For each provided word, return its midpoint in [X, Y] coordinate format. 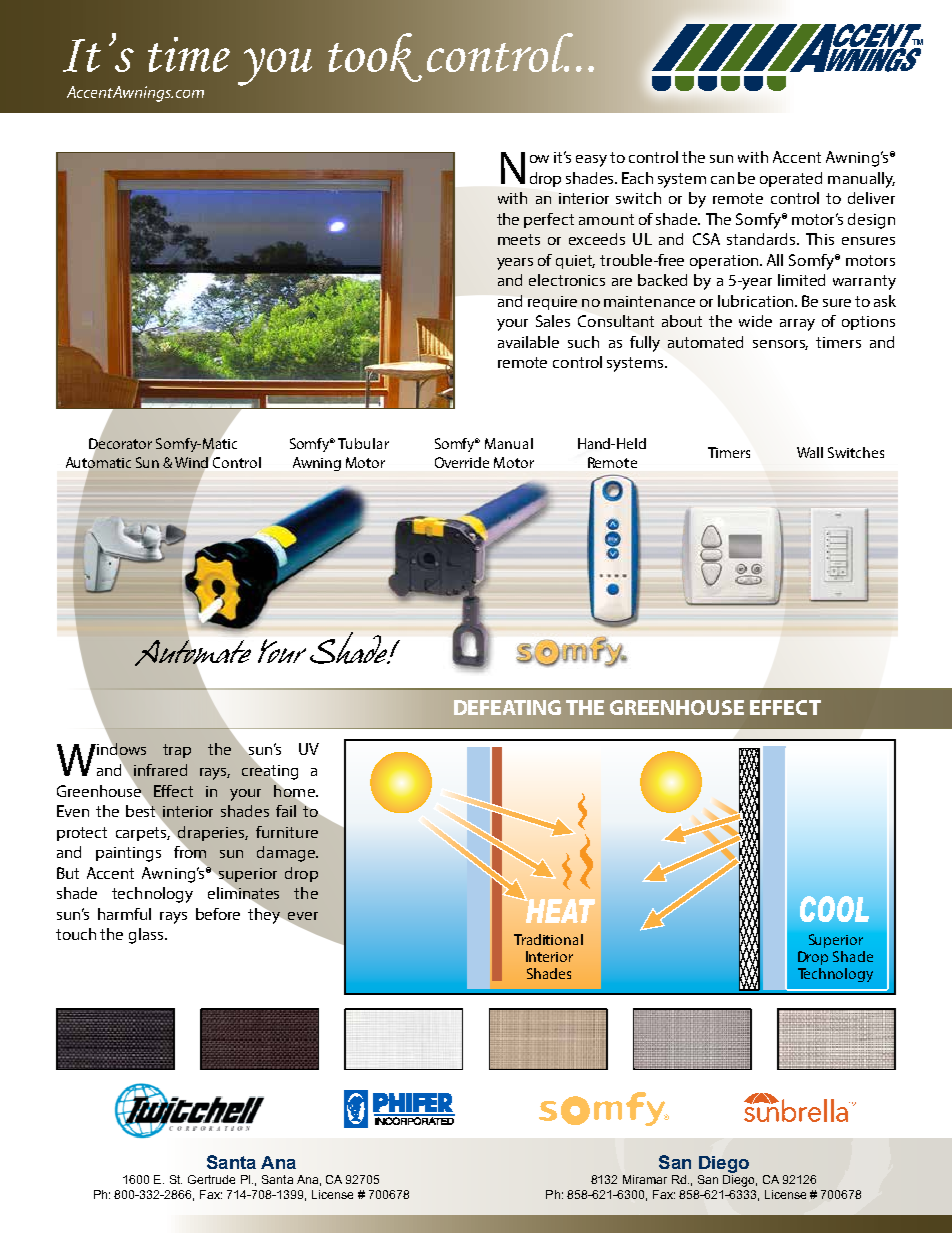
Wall [810, 452]
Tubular [363, 443]
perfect [549, 220]
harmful [124, 914]
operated [791, 179]
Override [462, 462]
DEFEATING [507, 707]
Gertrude [211, 1179]
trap [177, 751]
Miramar [645, 1179]
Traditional [548, 939]
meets [519, 239]
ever [302, 917]
